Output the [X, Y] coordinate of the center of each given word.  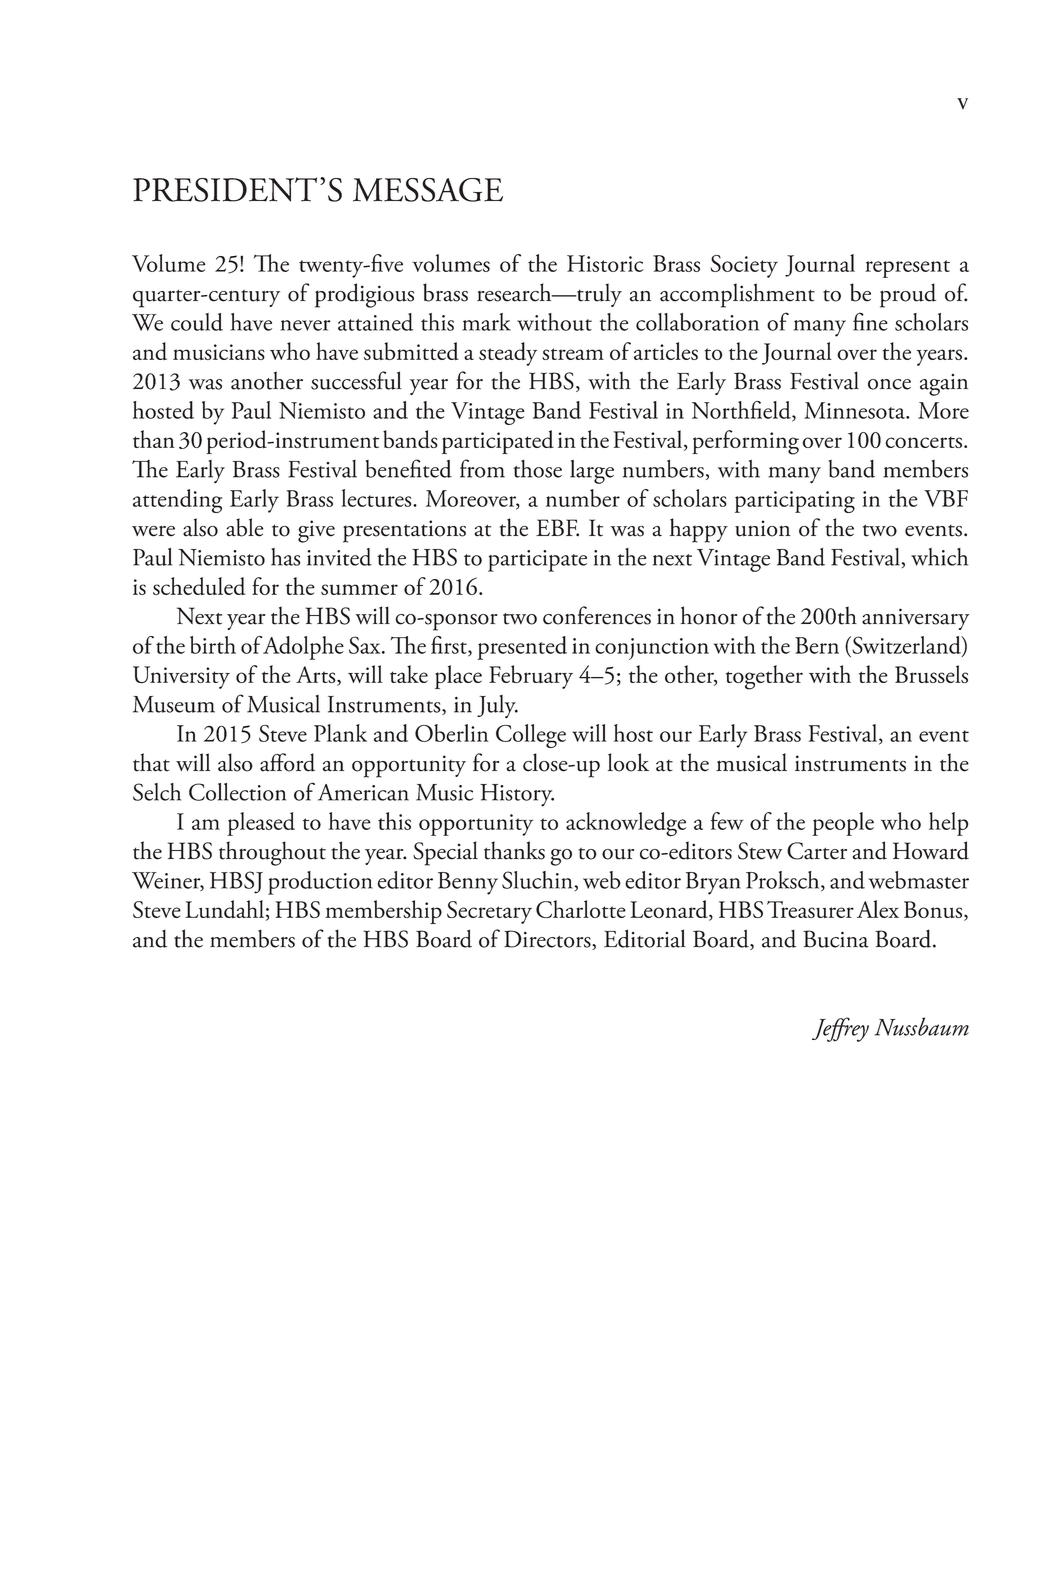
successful [356, 380]
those [537, 469]
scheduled [199, 586]
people [843, 824]
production [320, 883]
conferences [597, 615]
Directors [548, 940]
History [517, 795]
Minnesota [855, 410]
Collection [237, 792]
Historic [605, 263]
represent [907, 269]
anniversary [916, 619]
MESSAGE [428, 190]
